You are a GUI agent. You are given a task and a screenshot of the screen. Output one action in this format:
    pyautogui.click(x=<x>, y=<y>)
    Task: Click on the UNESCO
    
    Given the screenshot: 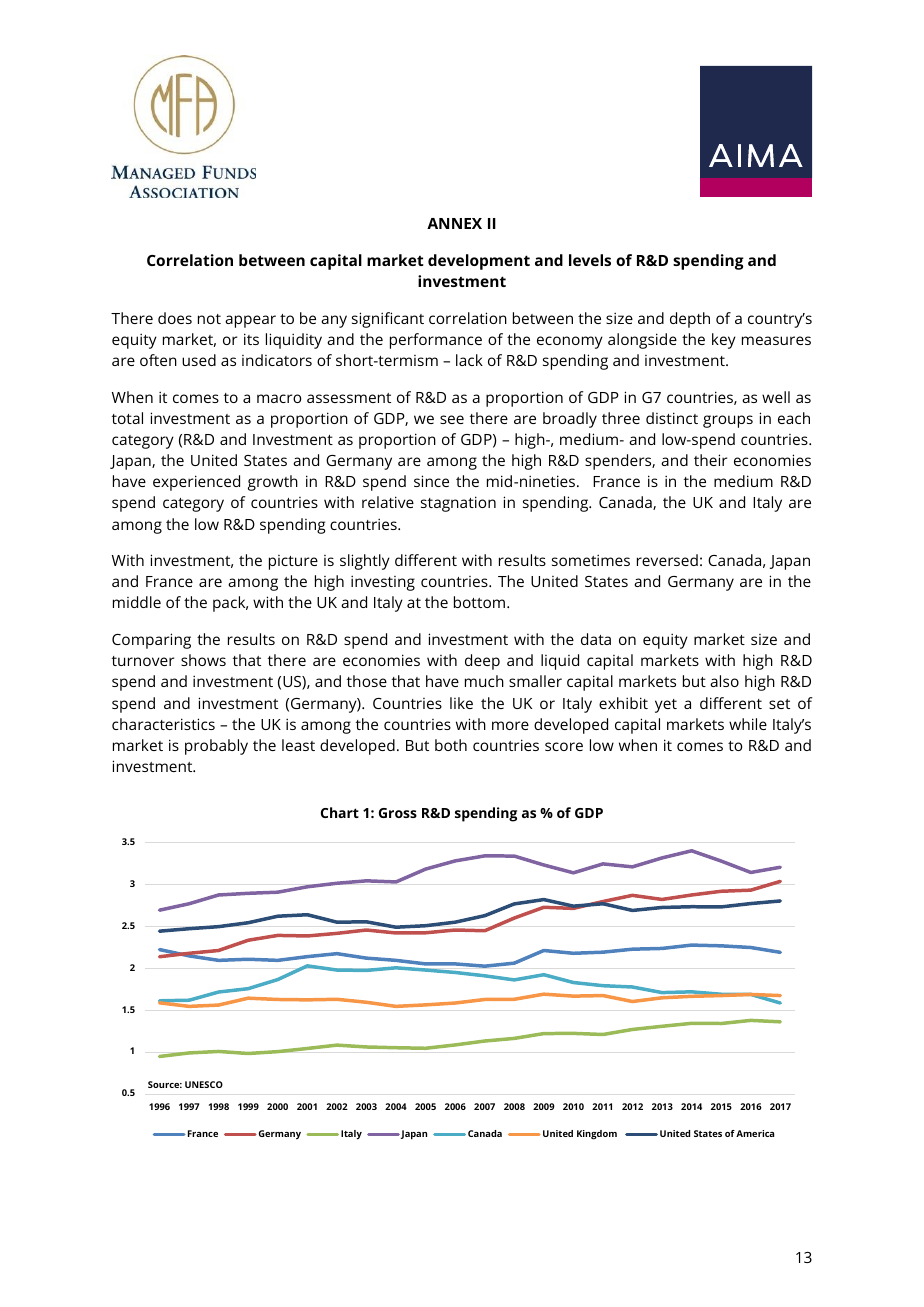 What is the action you would take?
    pyautogui.click(x=204, y=1084)
